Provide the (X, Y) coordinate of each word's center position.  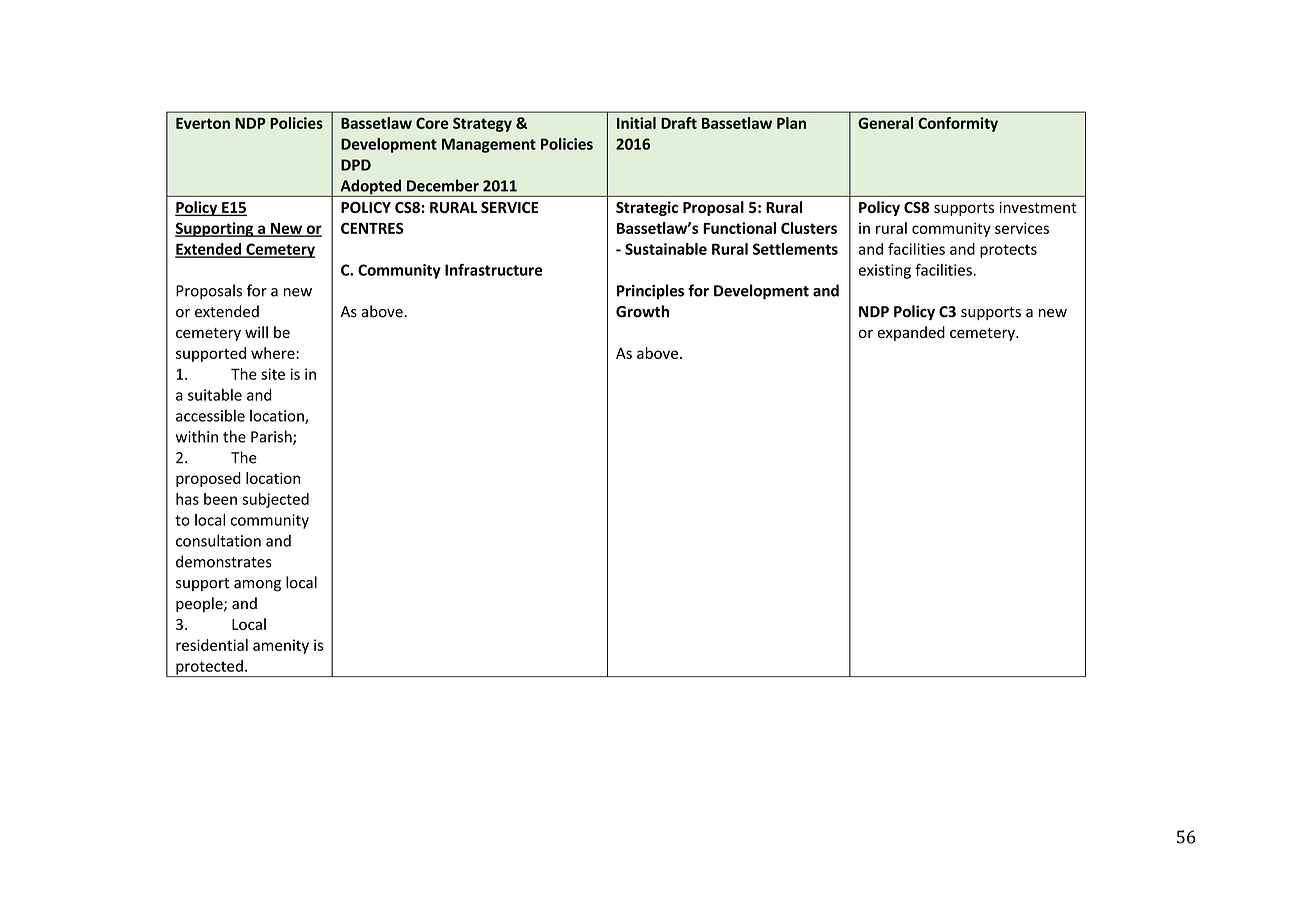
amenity (281, 646)
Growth (642, 311)
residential (212, 645)
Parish (272, 437)
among (257, 586)
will (256, 332)
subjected (275, 500)
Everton (203, 123)
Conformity (958, 124)
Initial (636, 123)
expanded (911, 333)
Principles (650, 292)
